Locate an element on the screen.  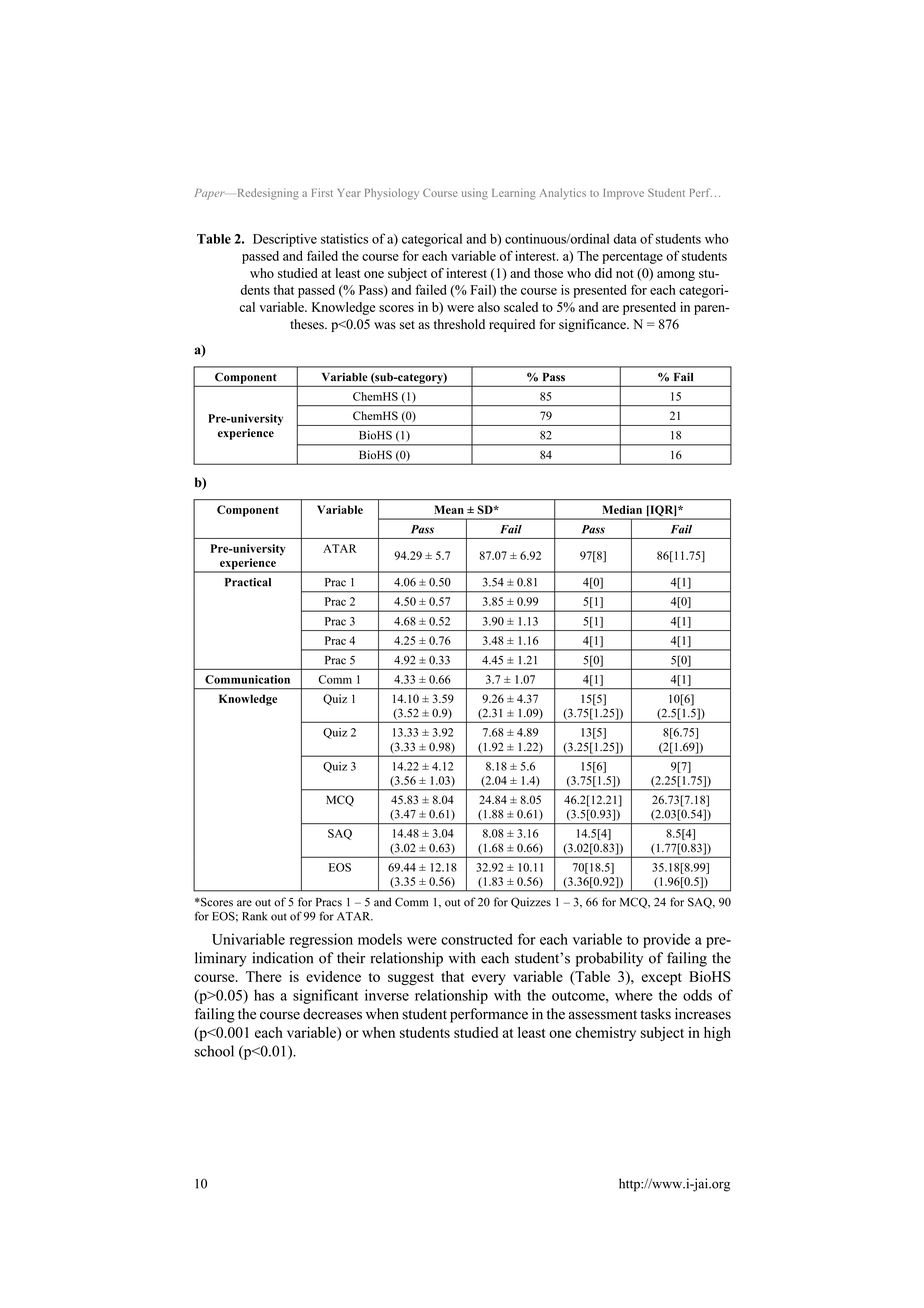
Descriptive is located at coordinates (285, 240).
